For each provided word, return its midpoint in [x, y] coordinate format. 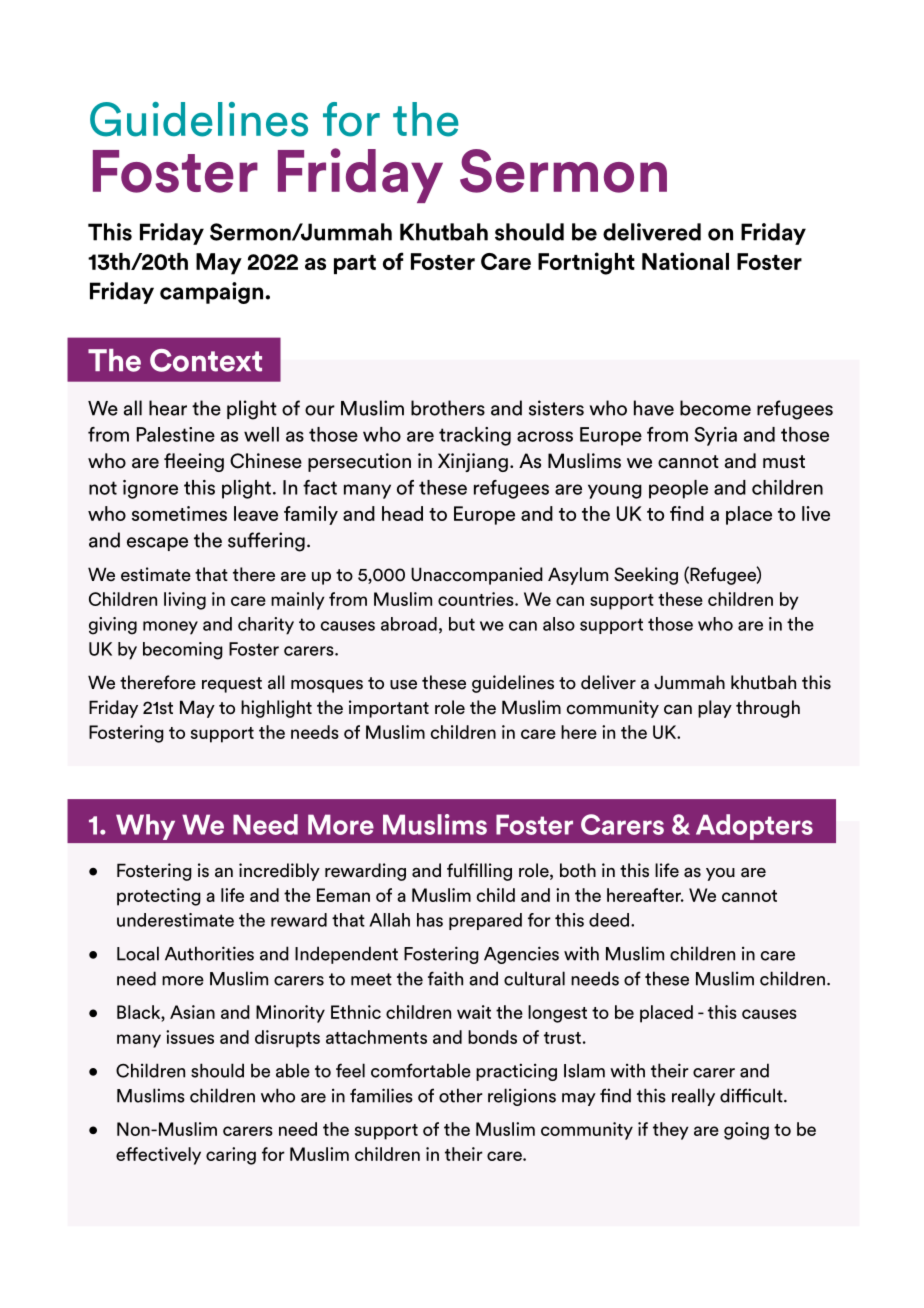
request [232, 685]
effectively [158, 1156]
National [685, 261]
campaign [213, 293]
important [389, 709]
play [715, 709]
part [355, 264]
